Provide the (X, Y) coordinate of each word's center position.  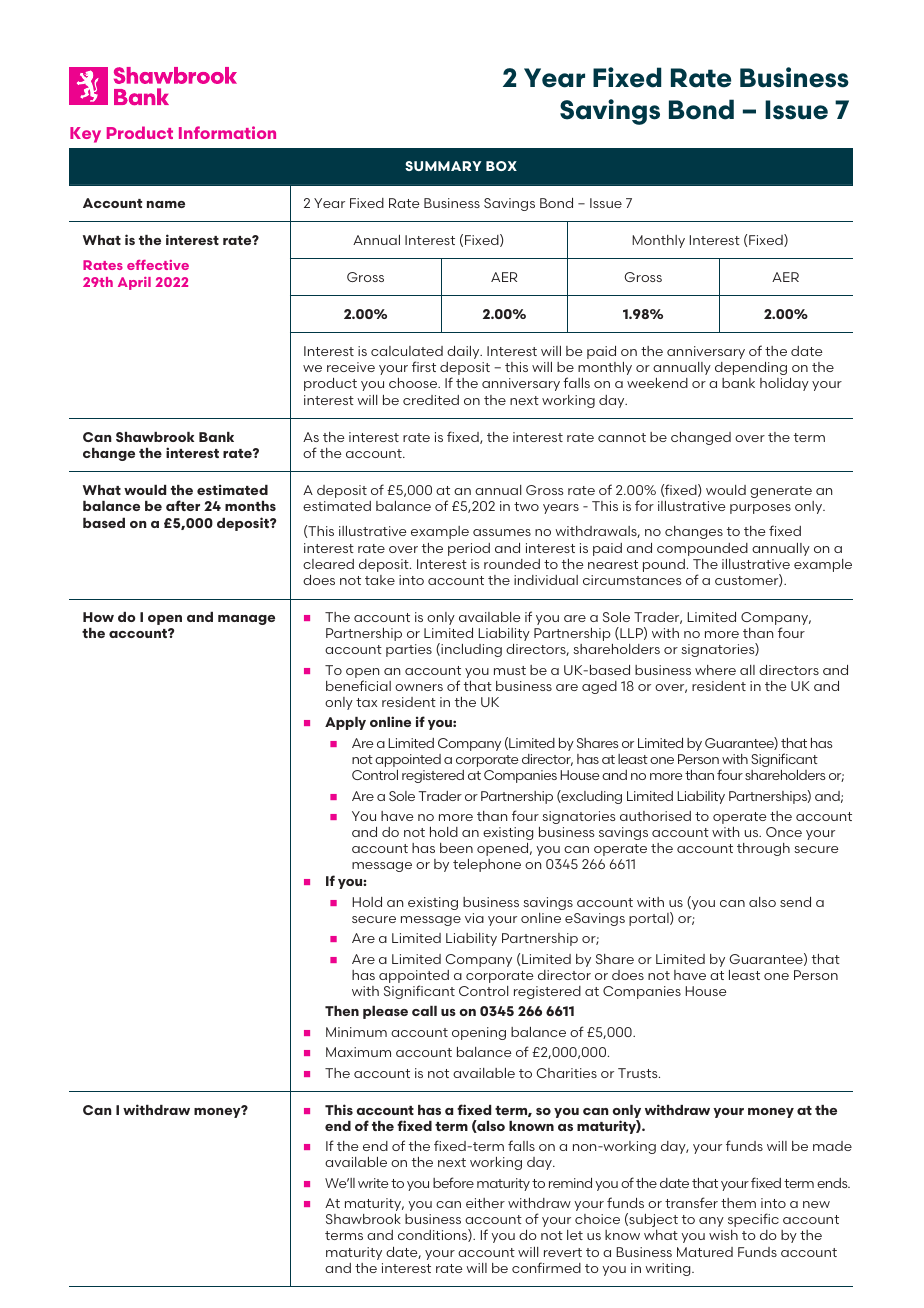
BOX (501, 166)
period (469, 549)
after (183, 505)
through (763, 849)
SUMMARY (443, 166)
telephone (487, 865)
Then (342, 1011)
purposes (760, 509)
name (166, 204)
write (373, 1183)
